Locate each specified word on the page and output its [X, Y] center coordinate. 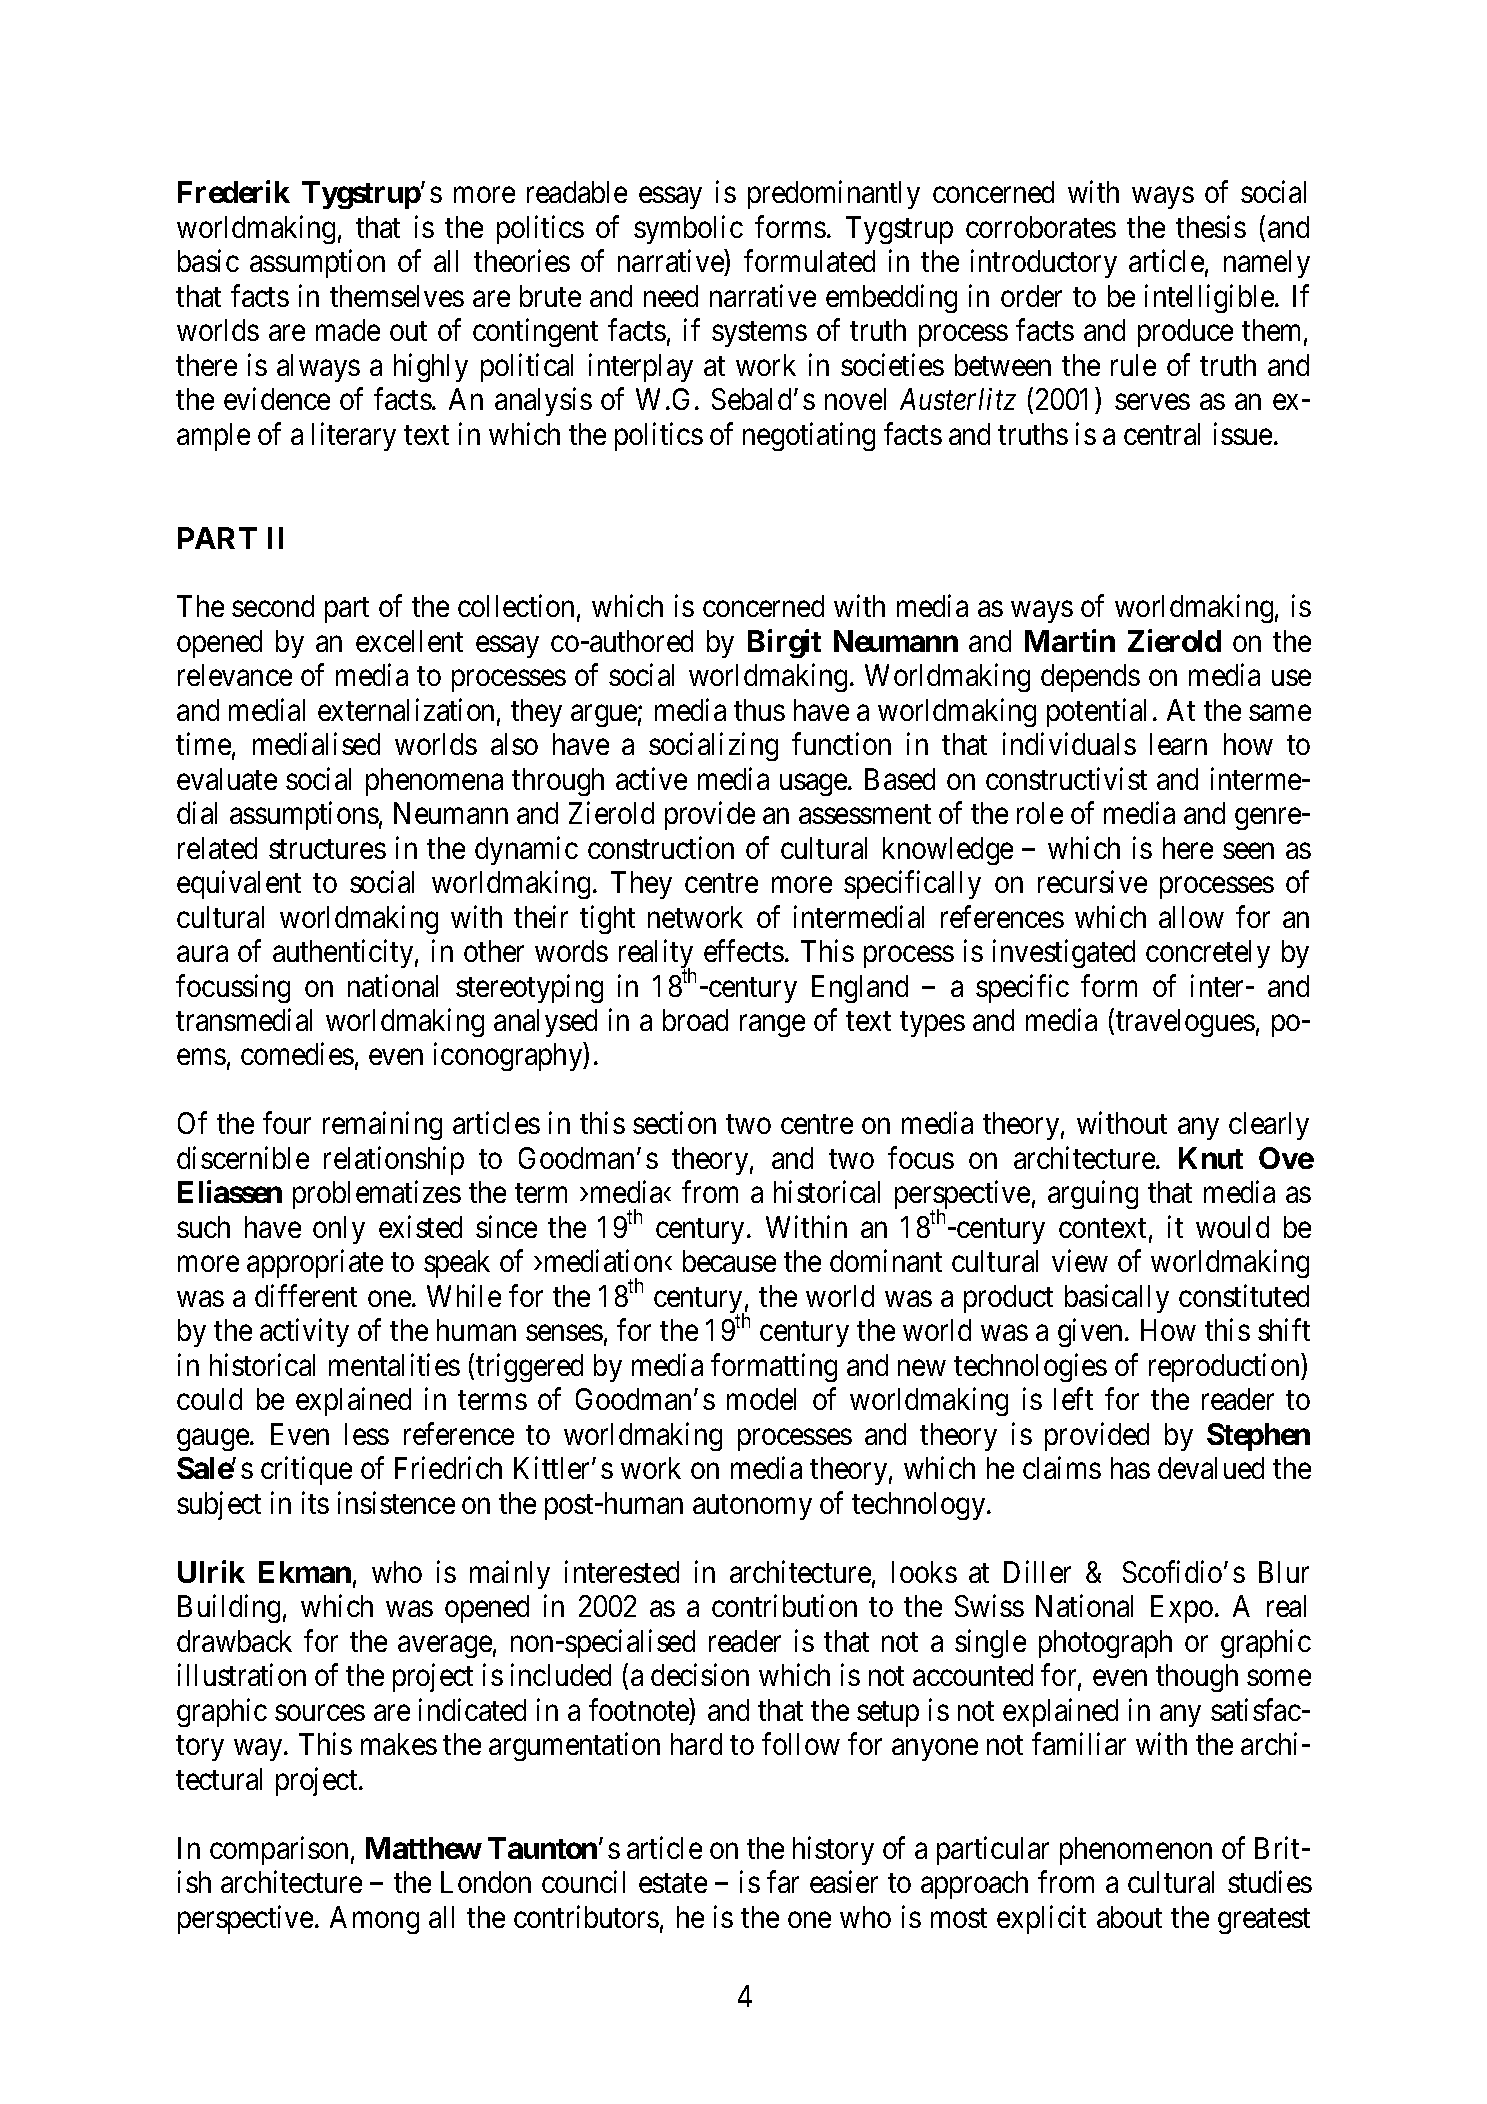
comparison [279, 1850]
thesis [1211, 226]
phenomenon [1136, 1851]
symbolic [688, 229]
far [783, 1882]
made [348, 330]
